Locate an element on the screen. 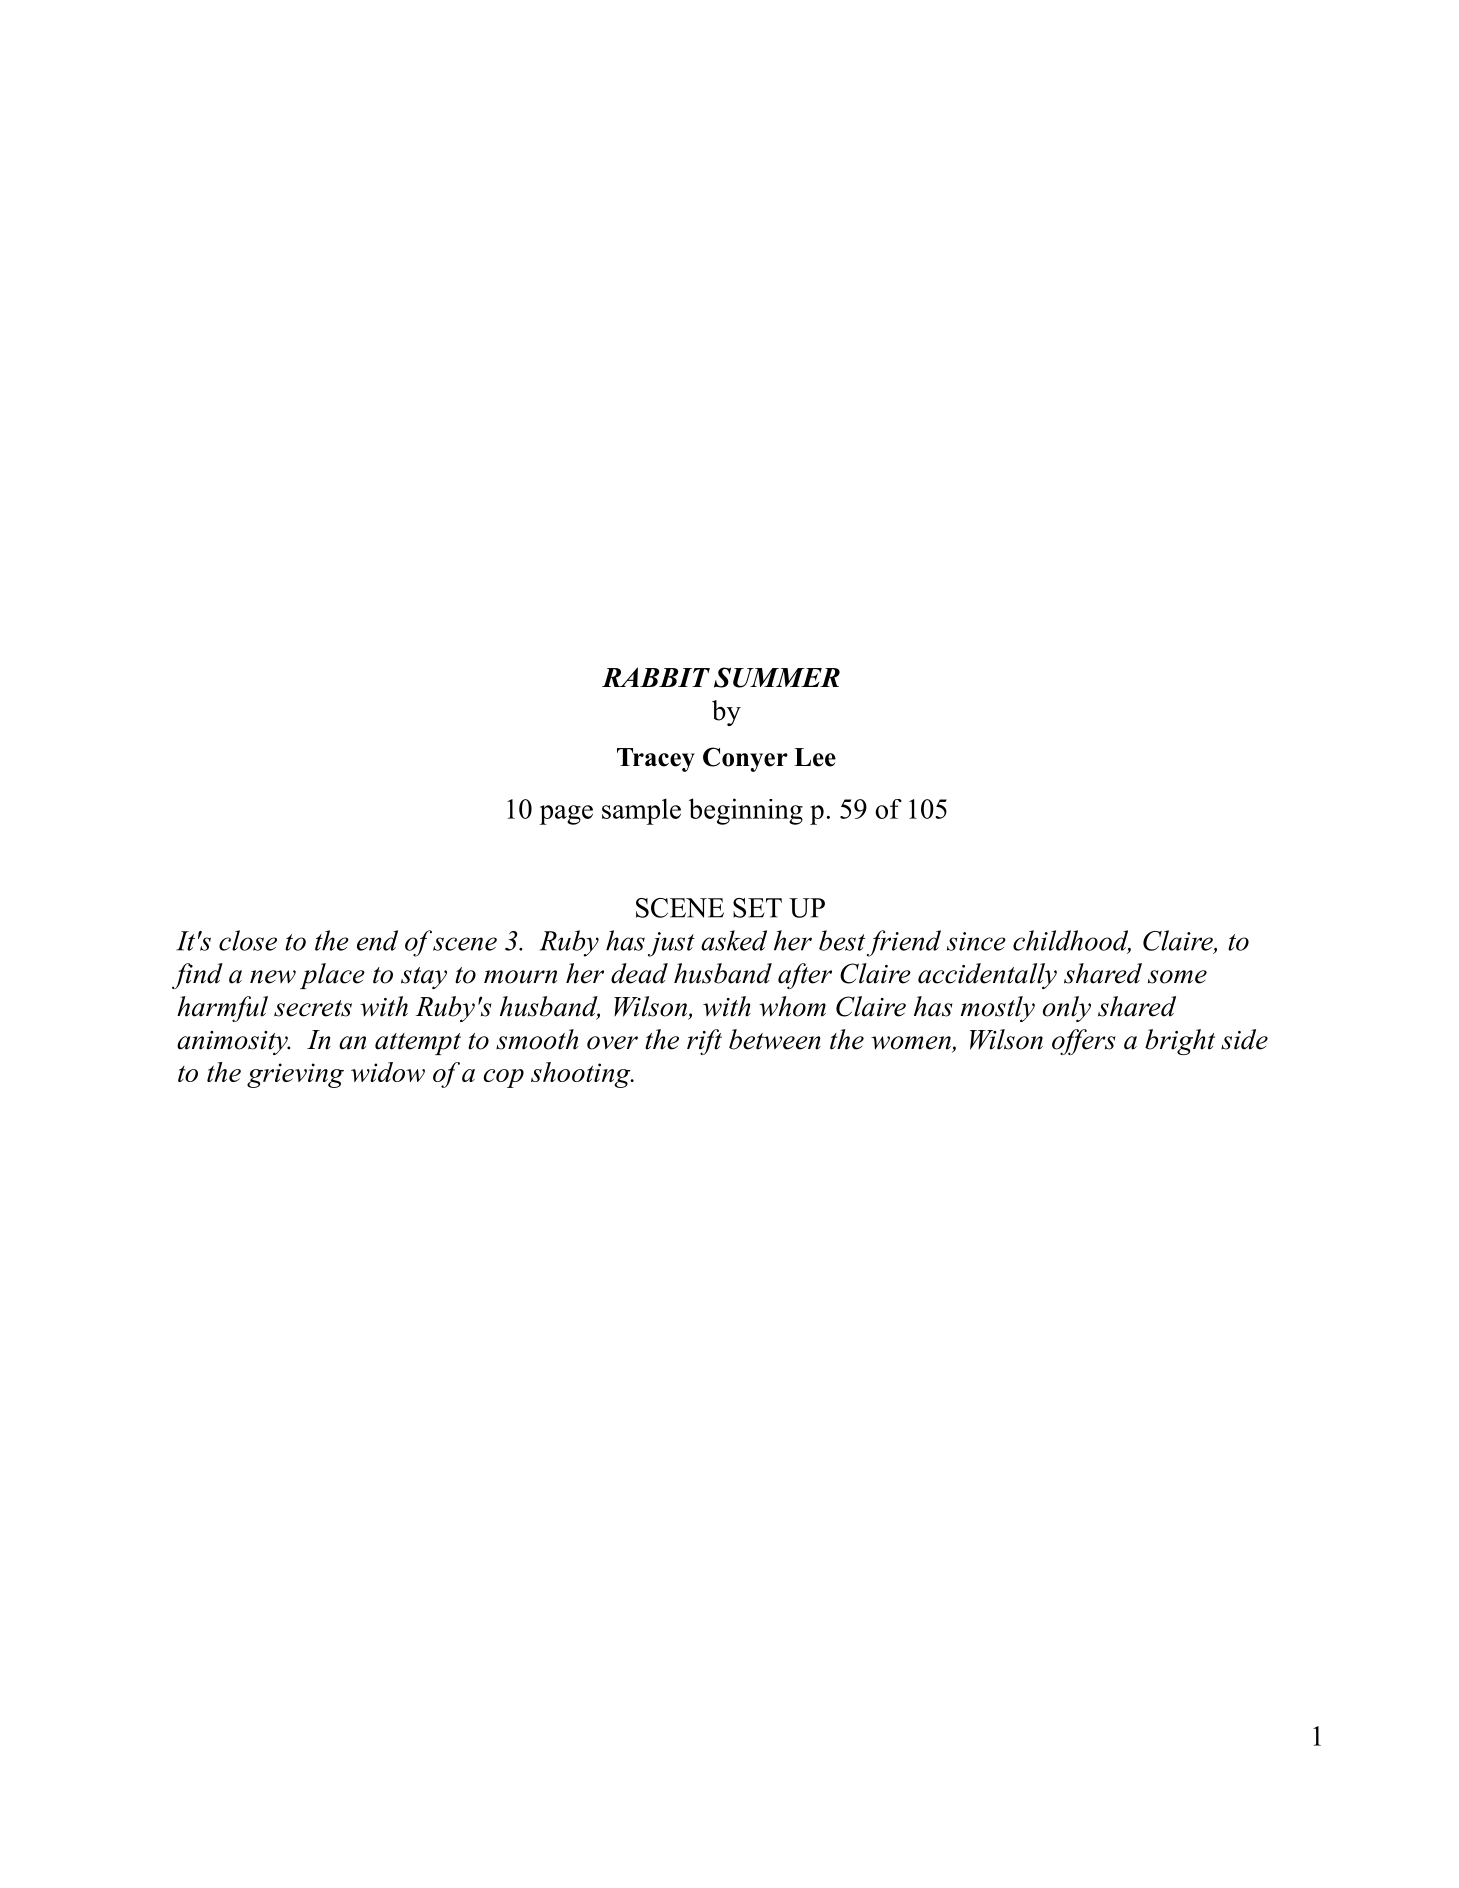 The width and height of the screenshot is (1459, 1888). SET is located at coordinates (757, 908).
